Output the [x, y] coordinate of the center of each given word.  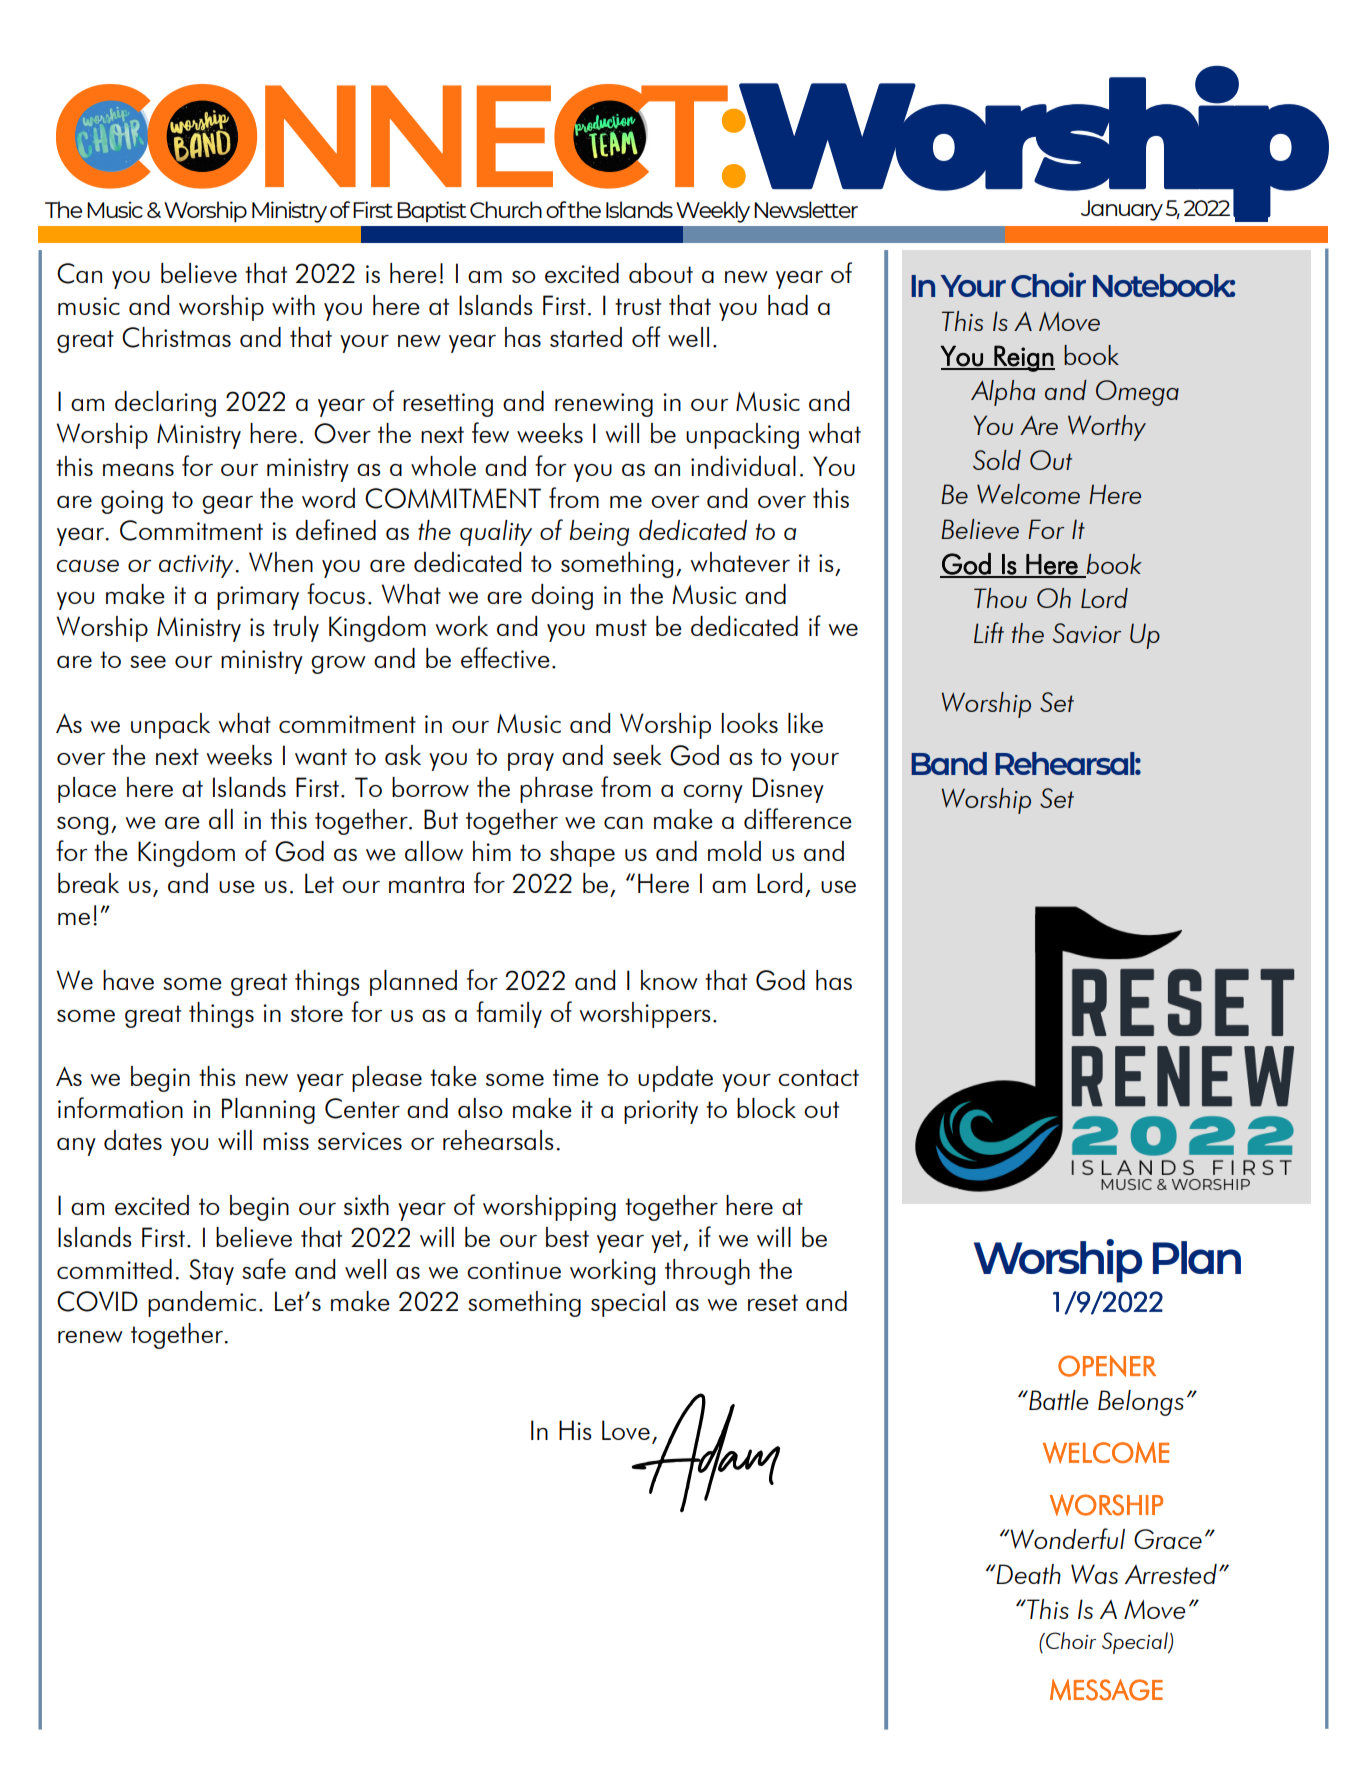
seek [637, 755]
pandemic [202, 1304]
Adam [704, 1452]
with [293, 305]
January [1122, 210]
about [661, 273]
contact [818, 1077]
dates [133, 1140]
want [321, 756]
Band [949, 763]
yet [667, 1241]
